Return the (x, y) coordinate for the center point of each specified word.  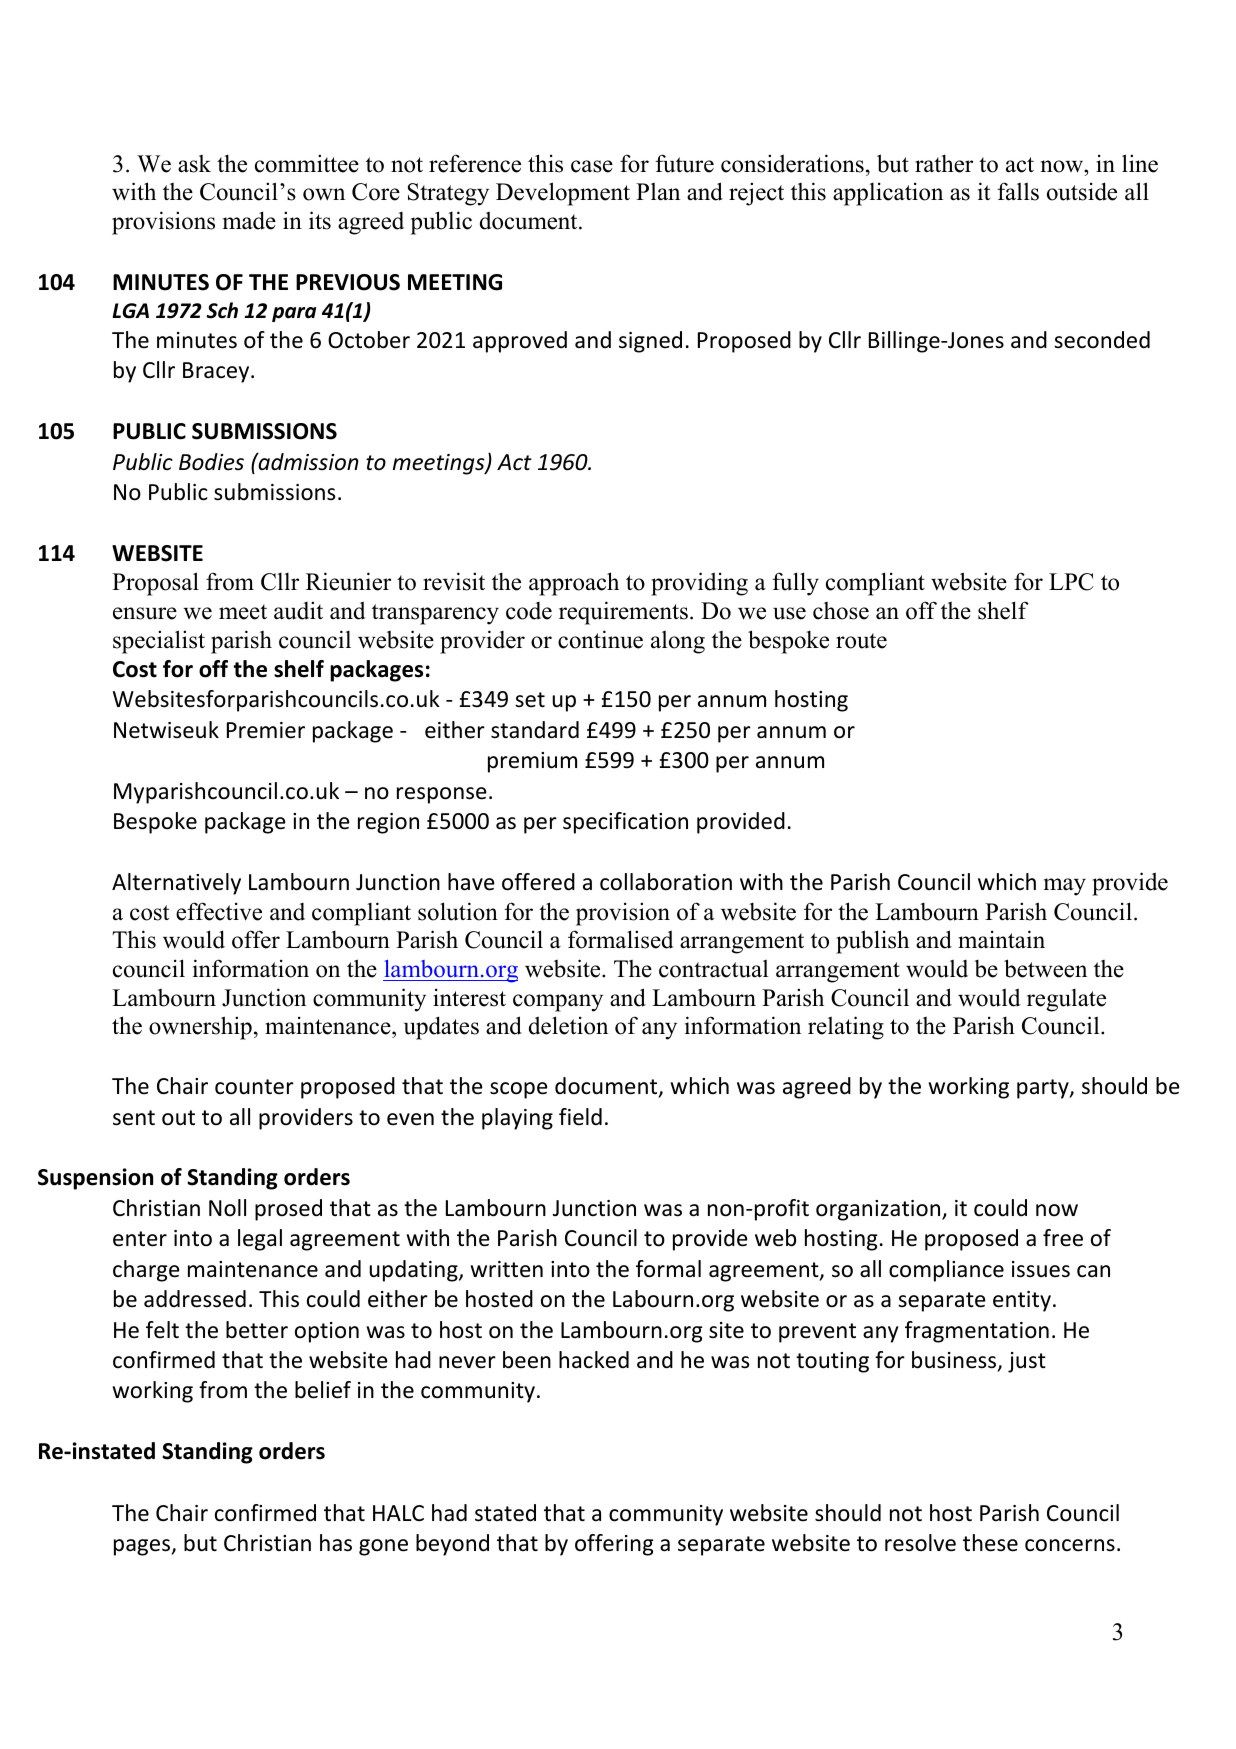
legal (260, 1240)
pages (143, 1547)
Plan (658, 192)
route (861, 641)
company (558, 1003)
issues (1041, 1269)
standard (535, 730)
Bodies (211, 462)
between (1045, 968)
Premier (266, 730)
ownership (200, 1028)
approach (574, 584)
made (249, 220)
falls (1018, 191)
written (507, 1269)
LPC (1071, 582)
